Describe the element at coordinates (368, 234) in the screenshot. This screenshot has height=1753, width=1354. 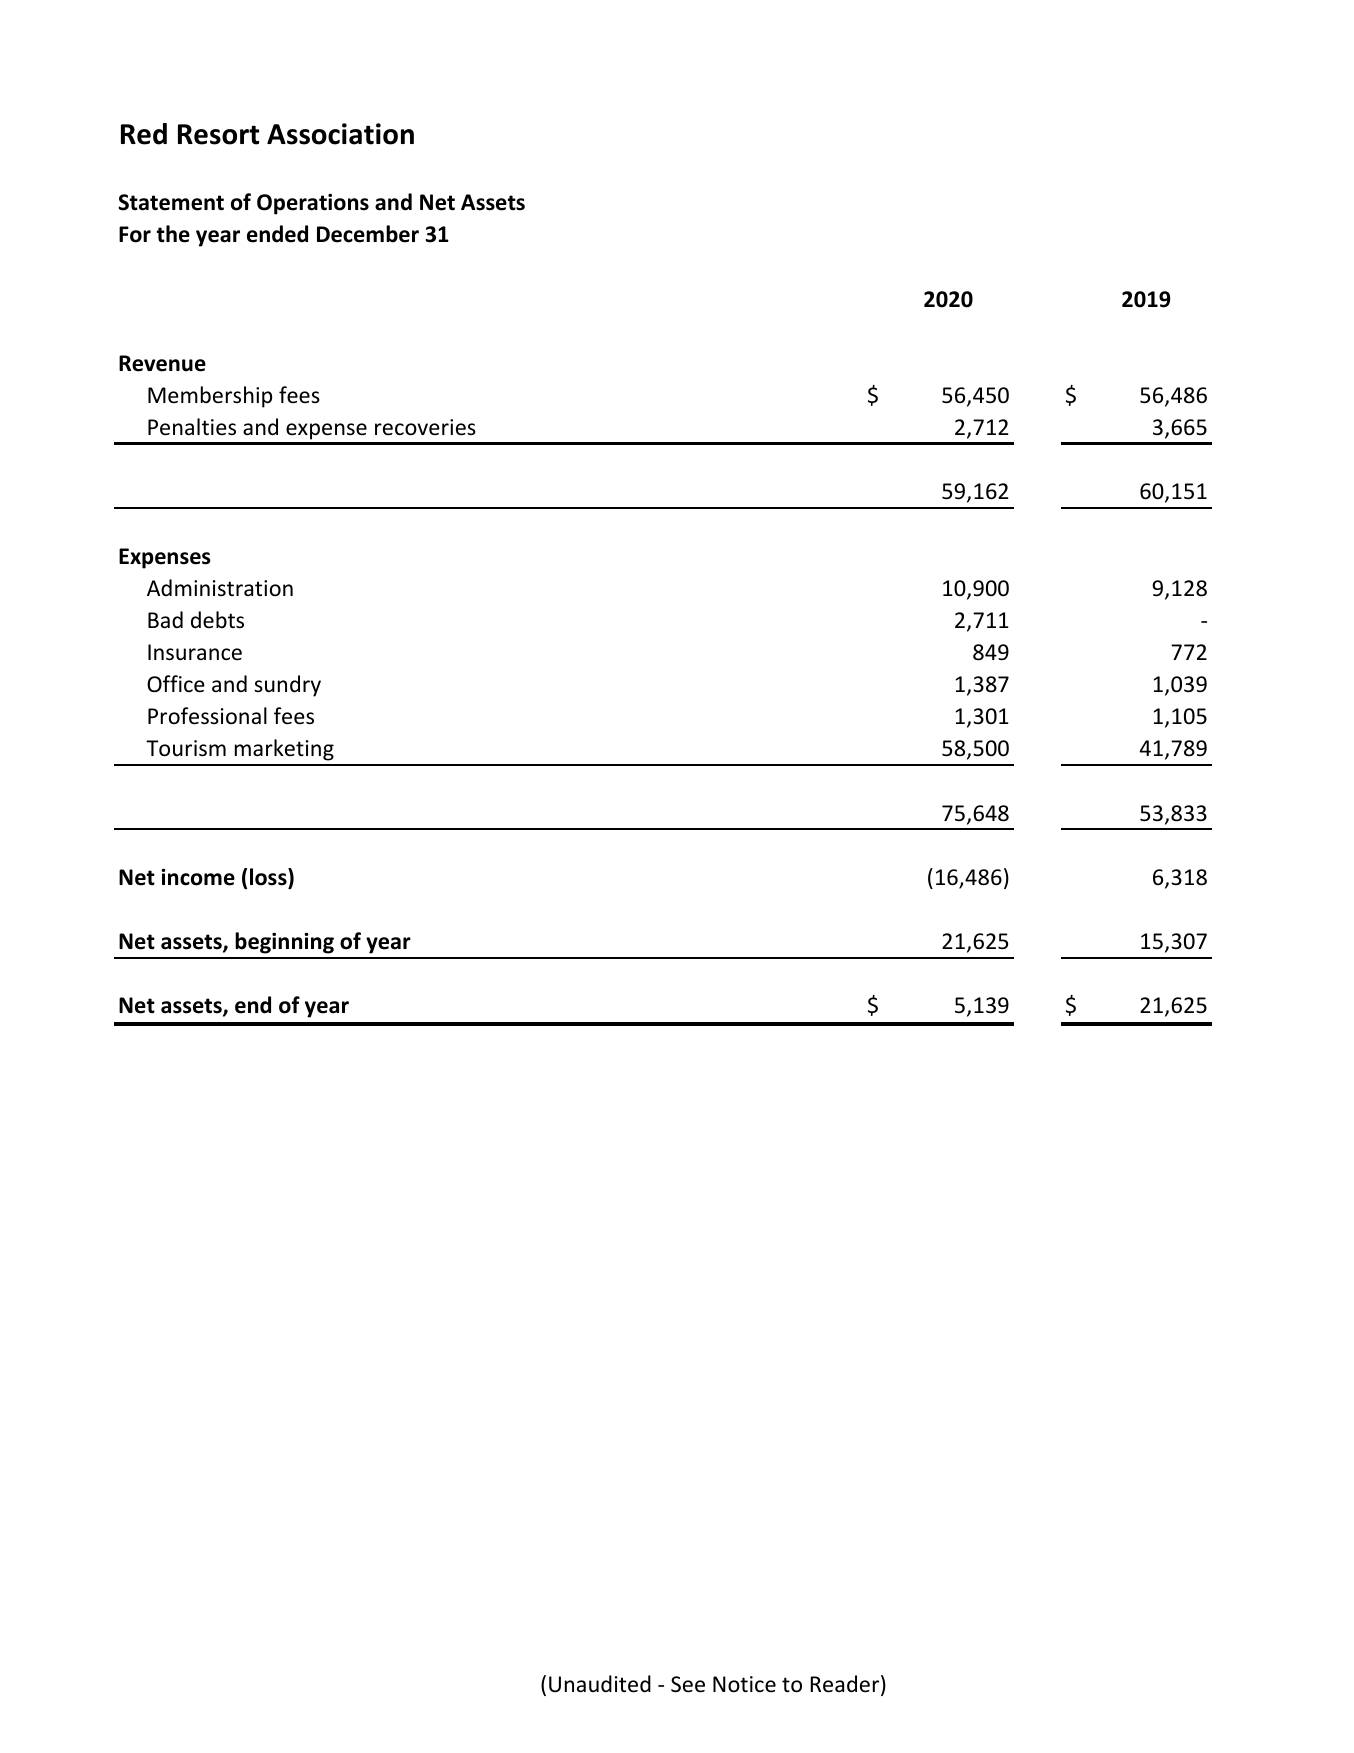
I see `December` at that location.
